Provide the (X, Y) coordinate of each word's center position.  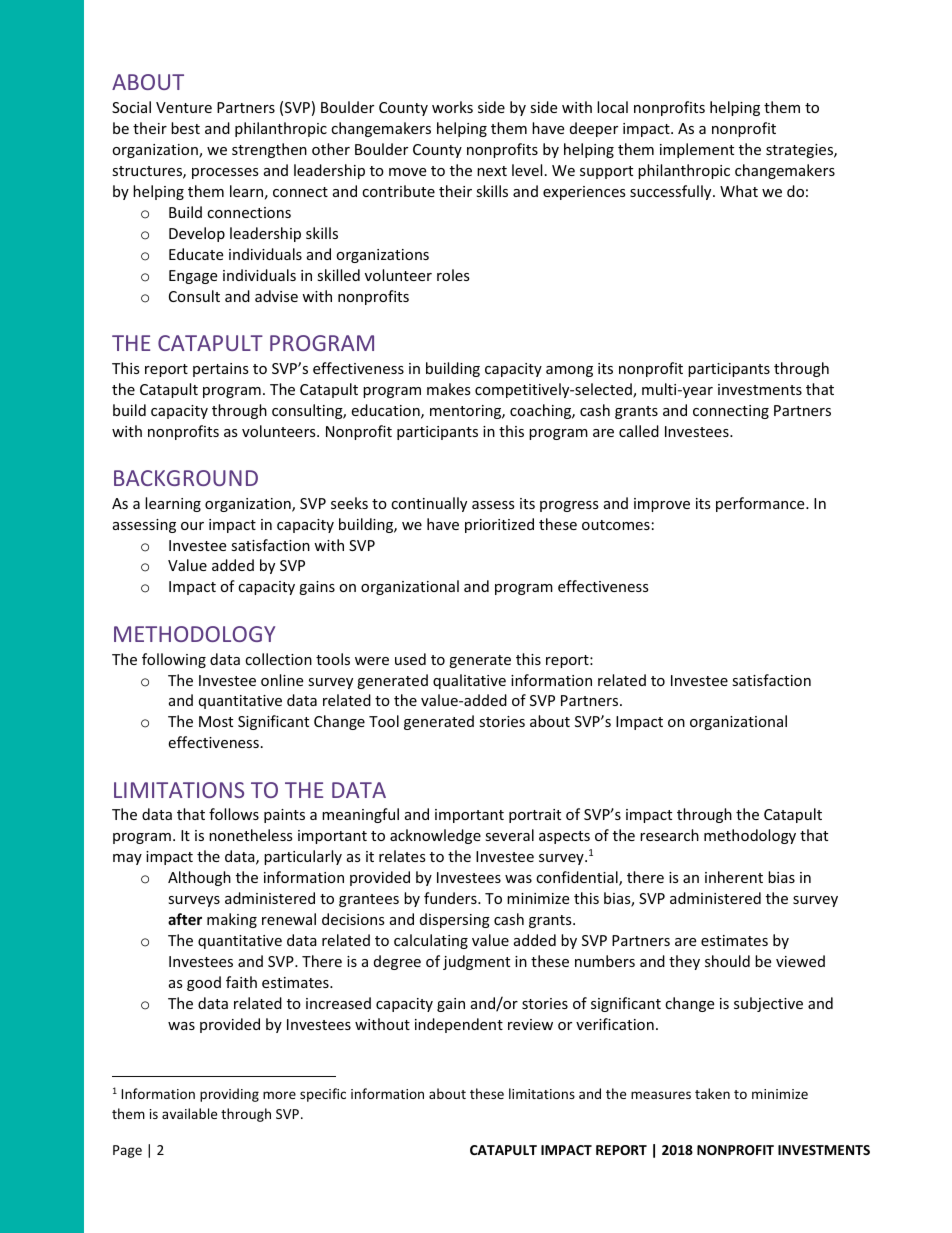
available (189, 1113)
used (410, 659)
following (174, 660)
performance (761, 504)
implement (697, 150)
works (452, 107)
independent (459, 1025)
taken (712, 1093)
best (185, 128)
